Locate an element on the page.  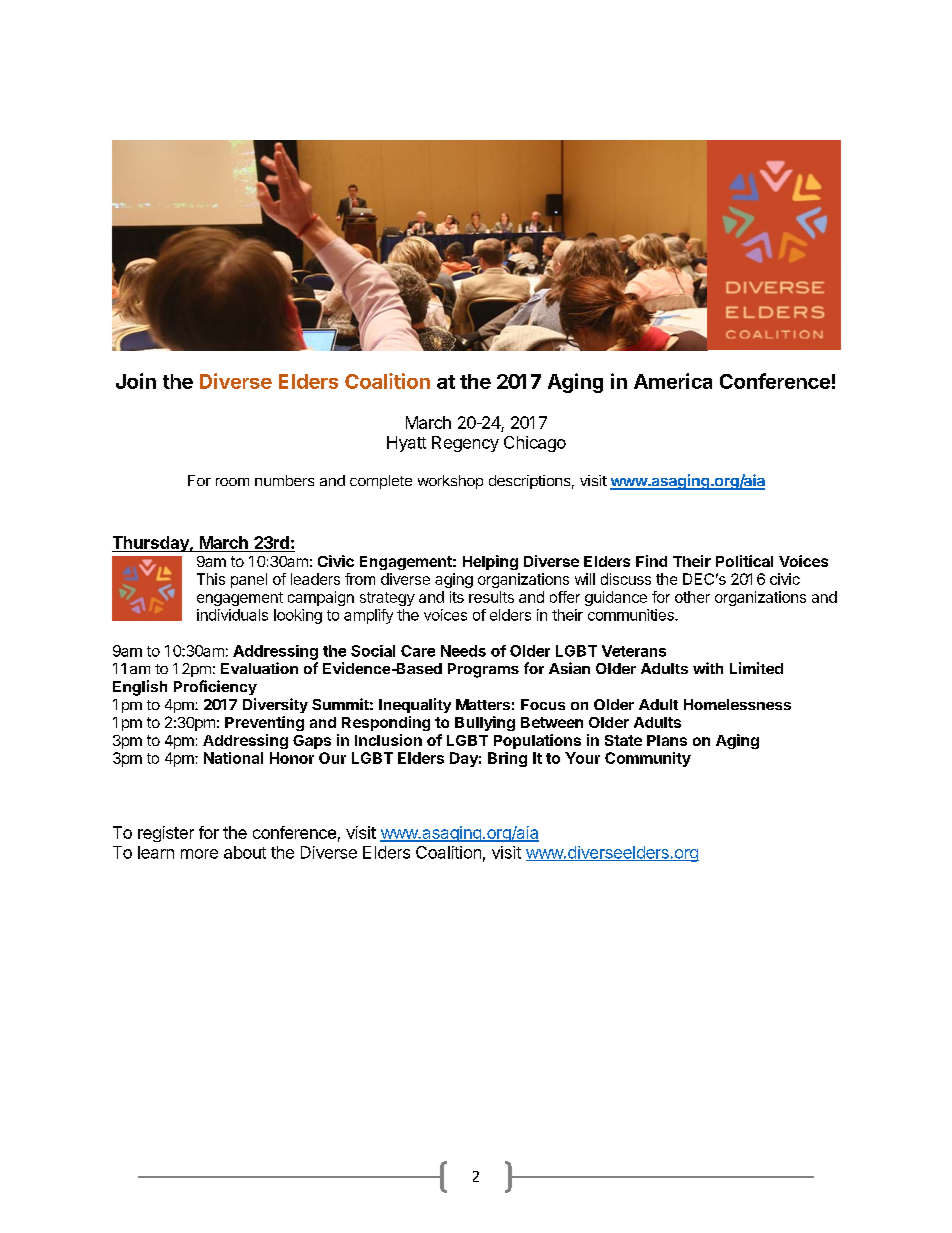
more is located at coordinates (199, 854).
